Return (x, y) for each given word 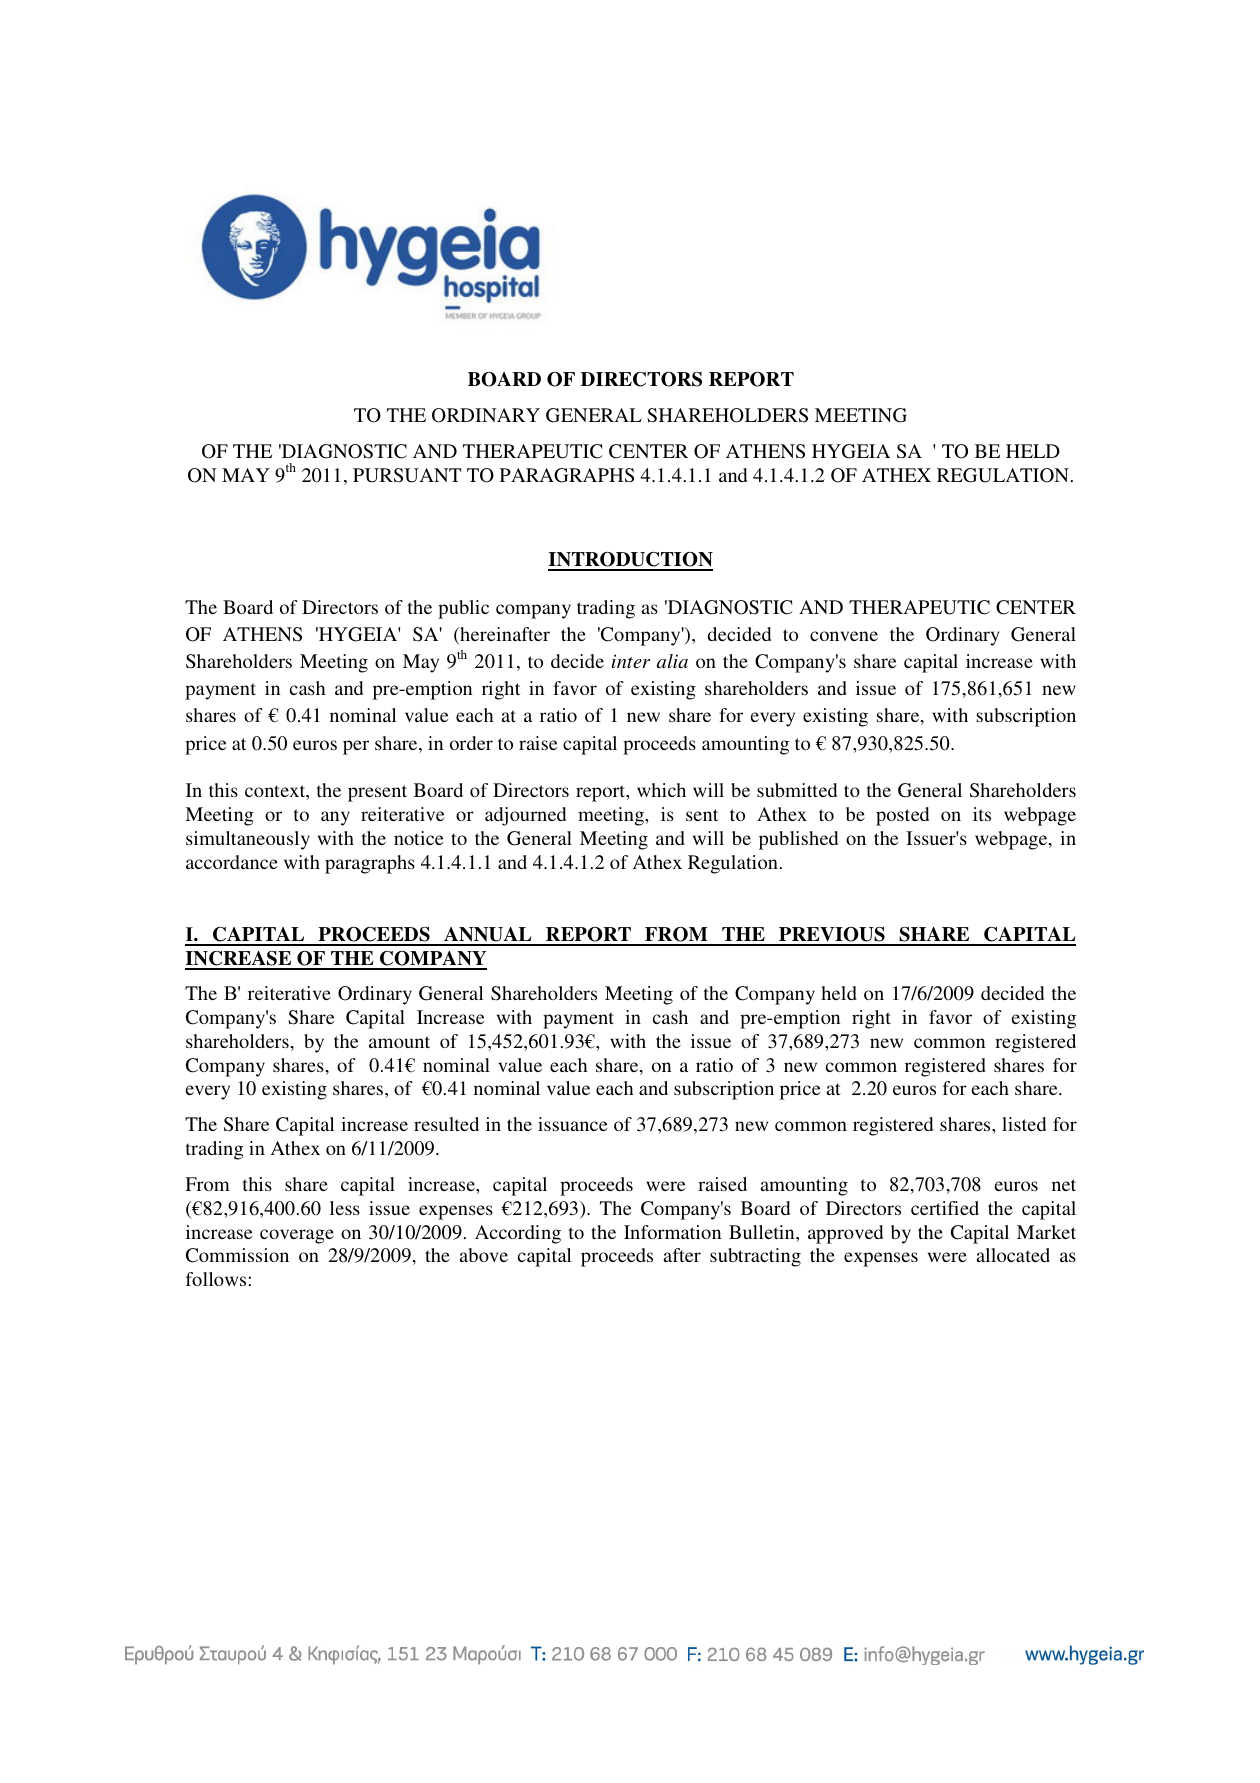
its (982, 814)
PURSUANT (407, 475)
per (356, 747)
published (798, 840)
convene (844, 636)
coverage (297, 1236)
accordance (232, 862)
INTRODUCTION (630, 561)
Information (672, 1232)
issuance (572, 1124)
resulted (446, 1124)
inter (631, 661)
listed (1024, 1124)
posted (902, 816)
